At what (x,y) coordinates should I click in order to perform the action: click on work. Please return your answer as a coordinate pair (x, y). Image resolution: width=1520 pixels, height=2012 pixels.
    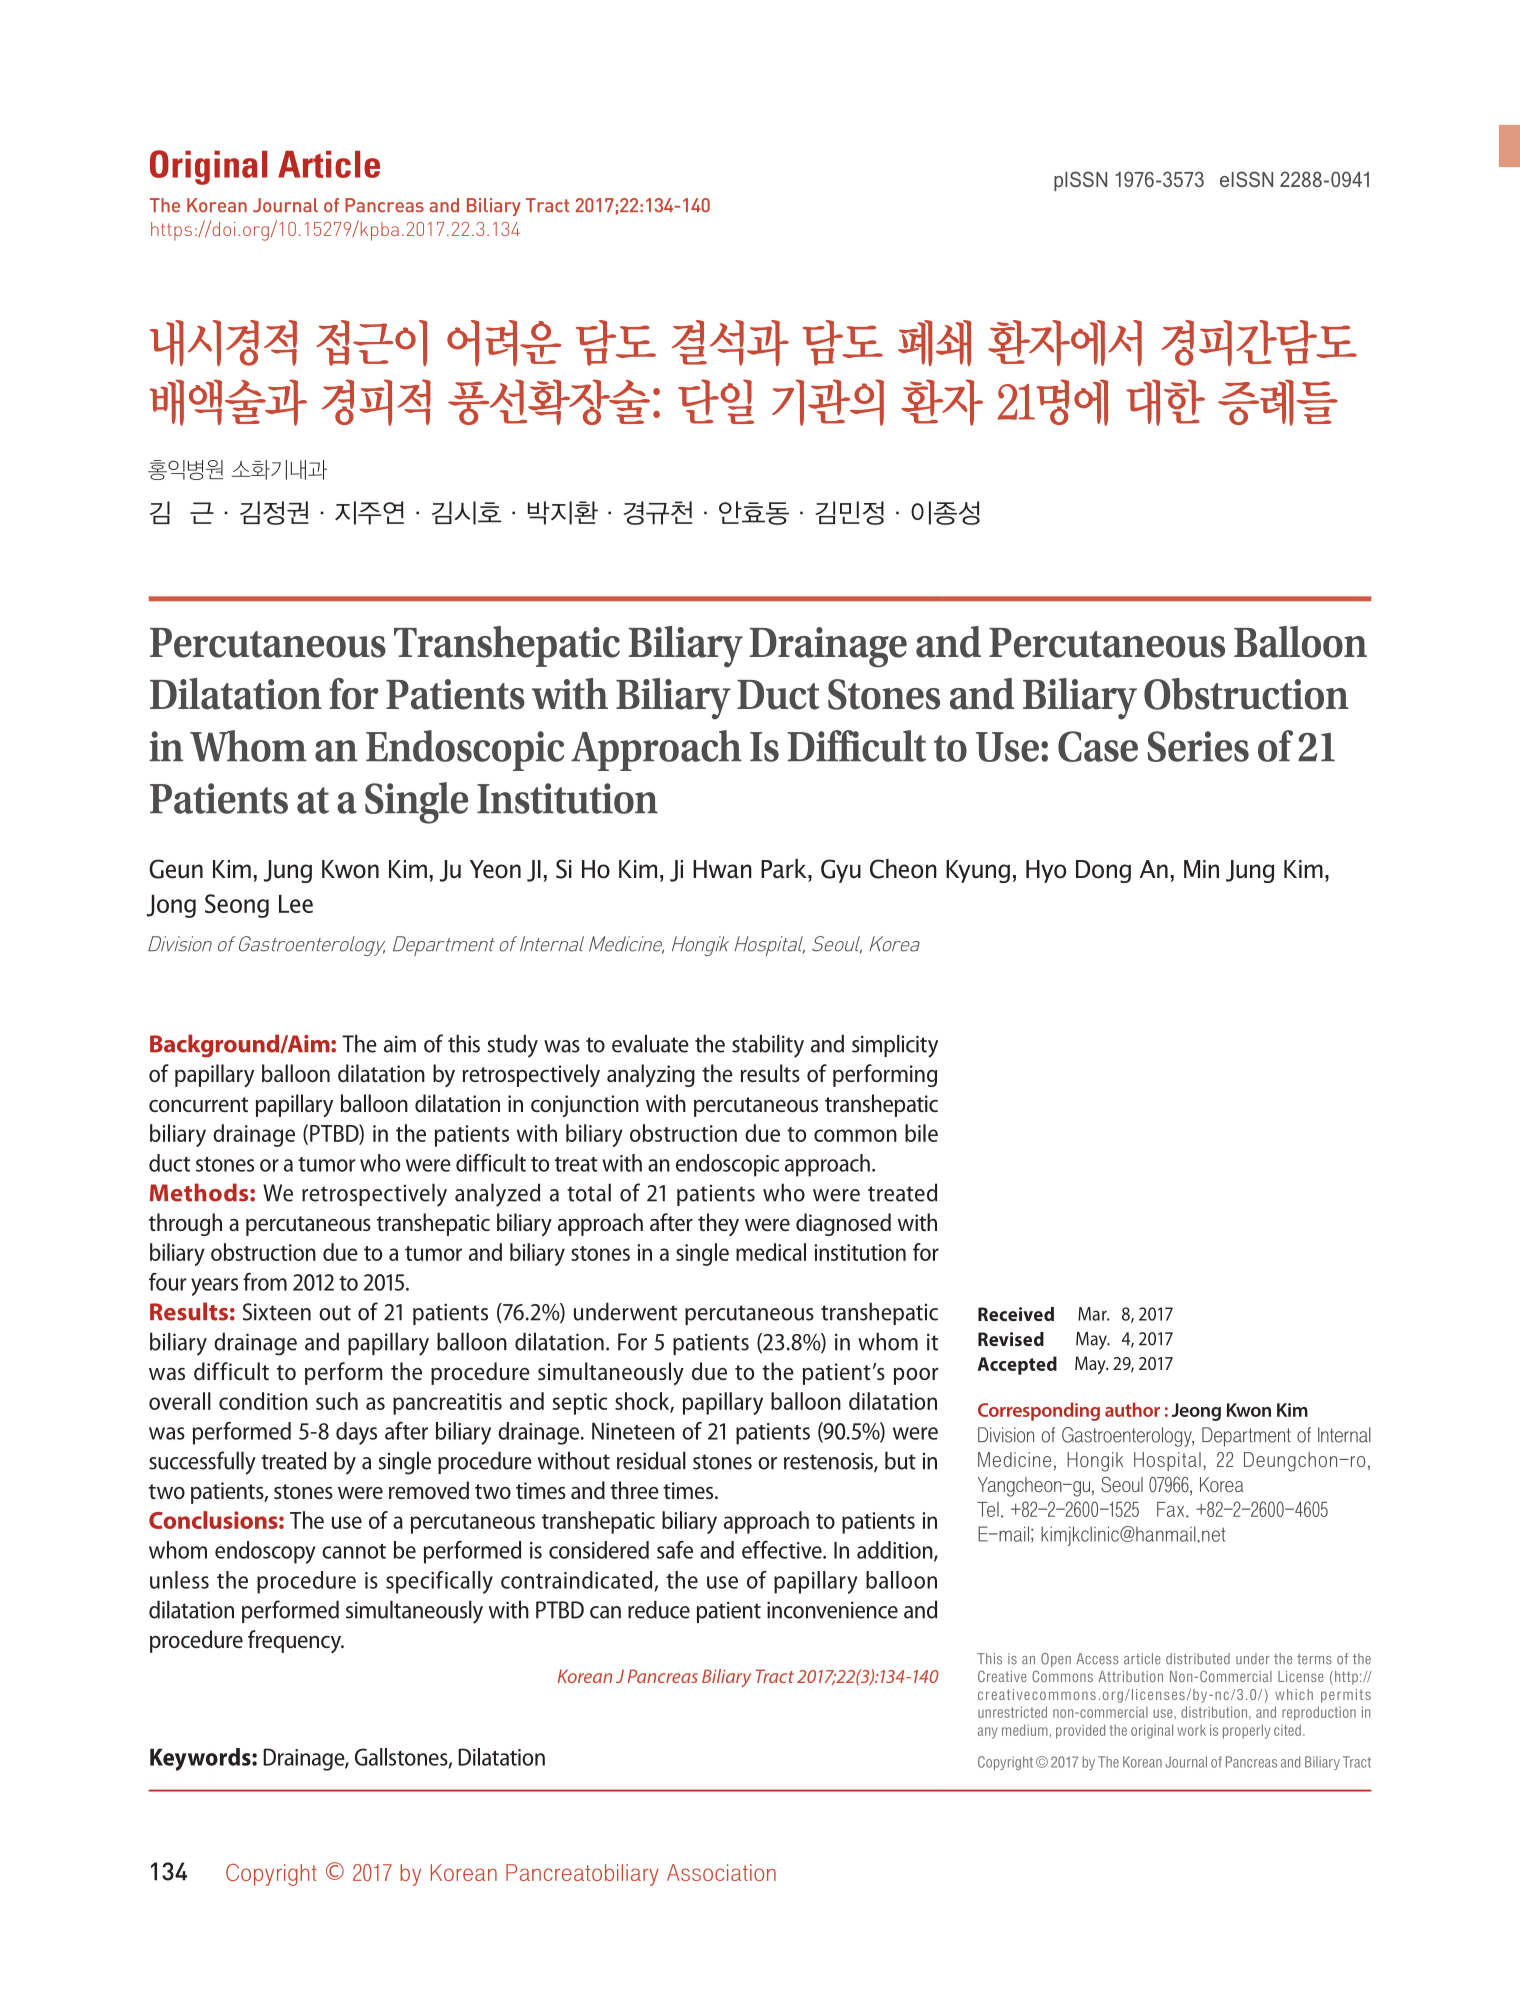
    Looking at the image, I should click on (1191, 1730).
